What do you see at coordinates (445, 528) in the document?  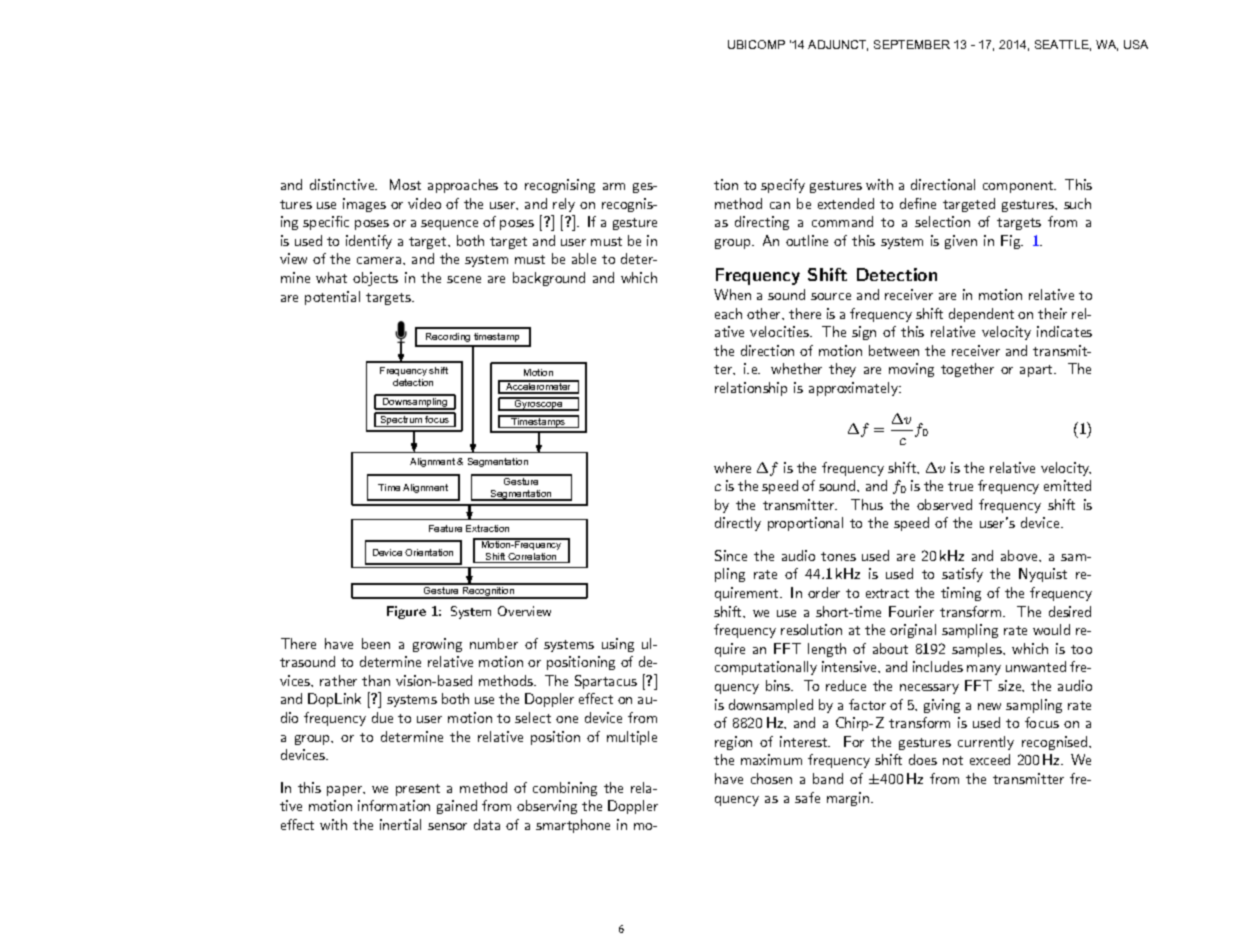 I see `Feature` at bounding box center [445, 528].
